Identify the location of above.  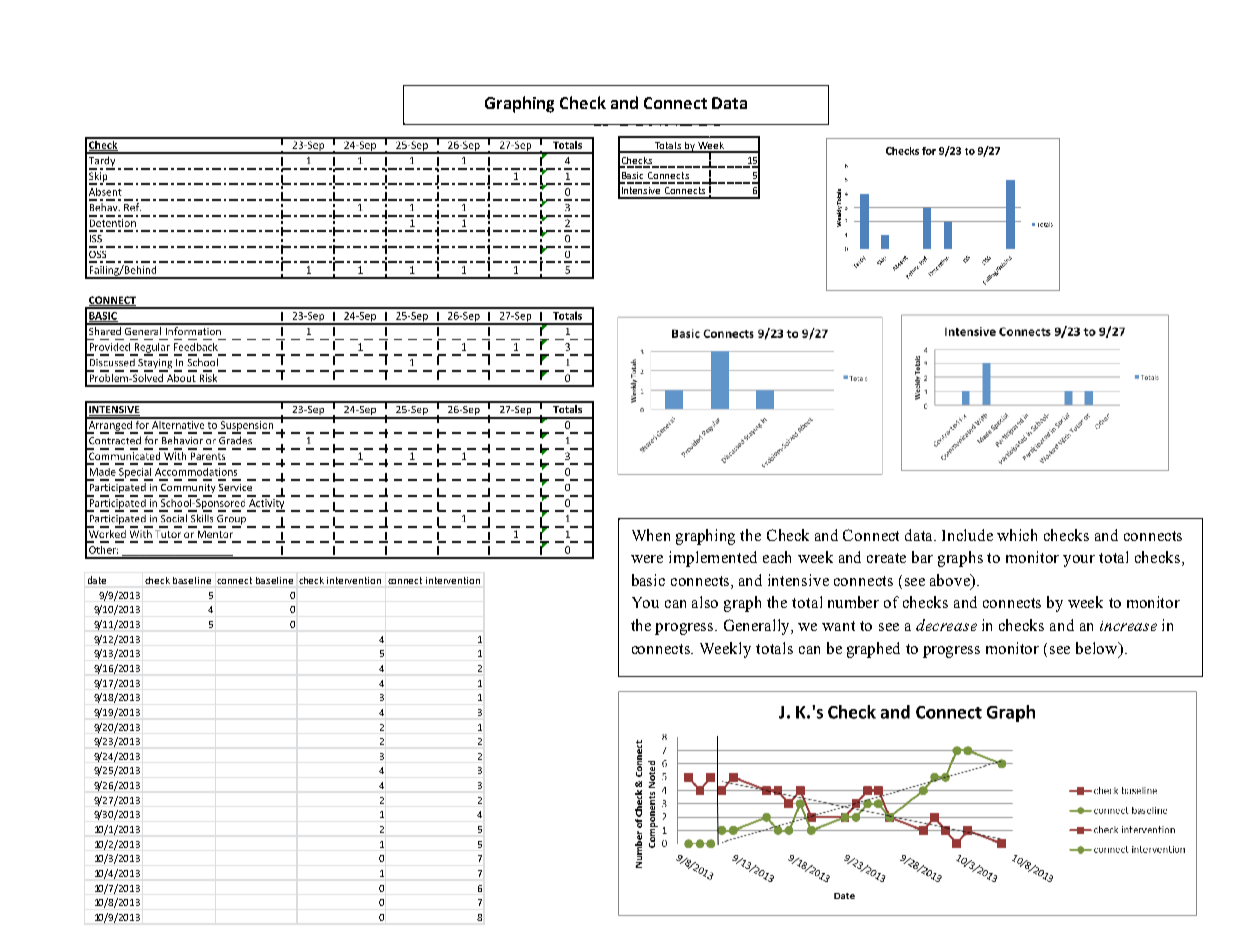
(951, 581).
